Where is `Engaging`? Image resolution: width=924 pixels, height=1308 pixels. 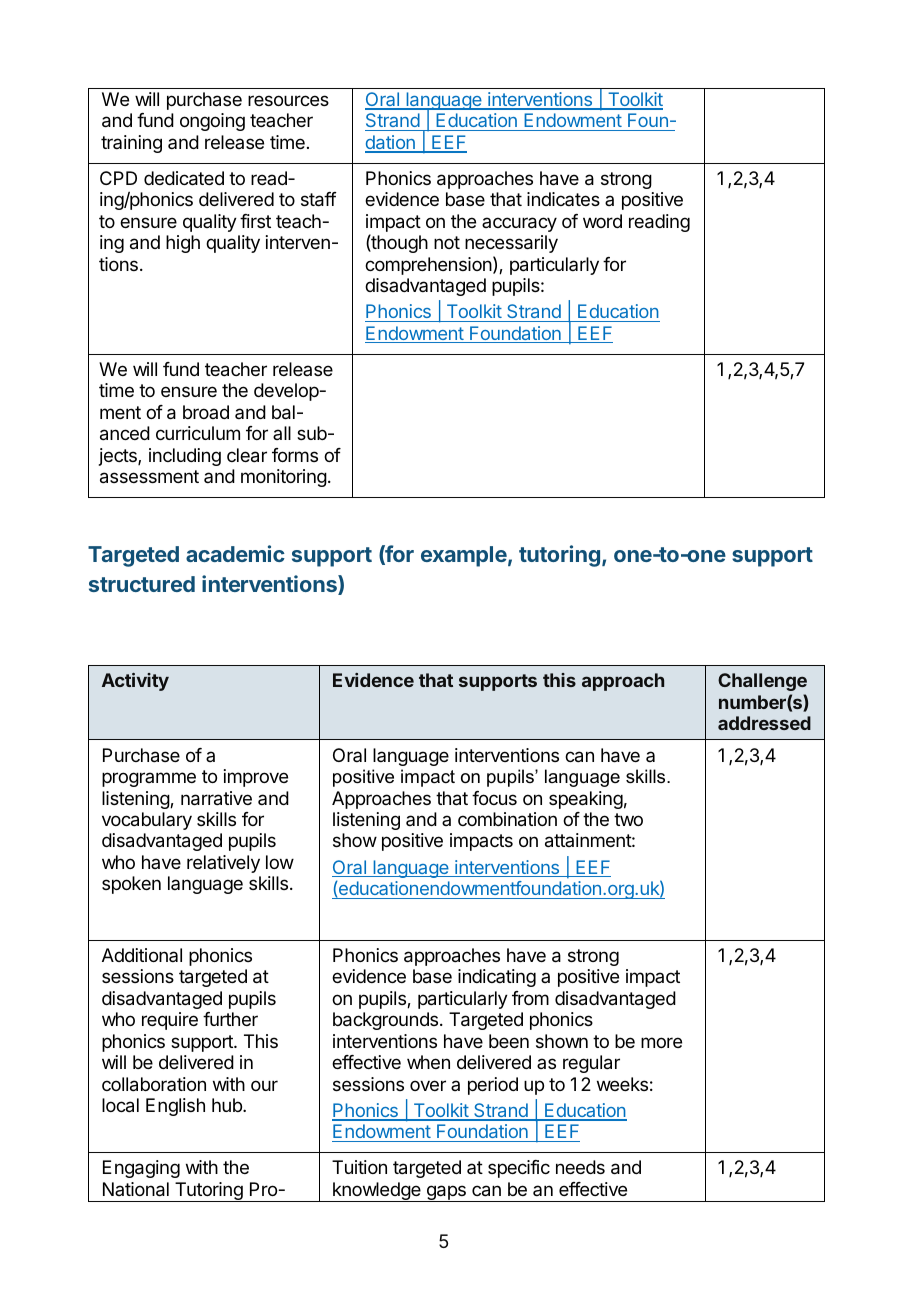
Engaging is located at coordinates (141, 1169).
